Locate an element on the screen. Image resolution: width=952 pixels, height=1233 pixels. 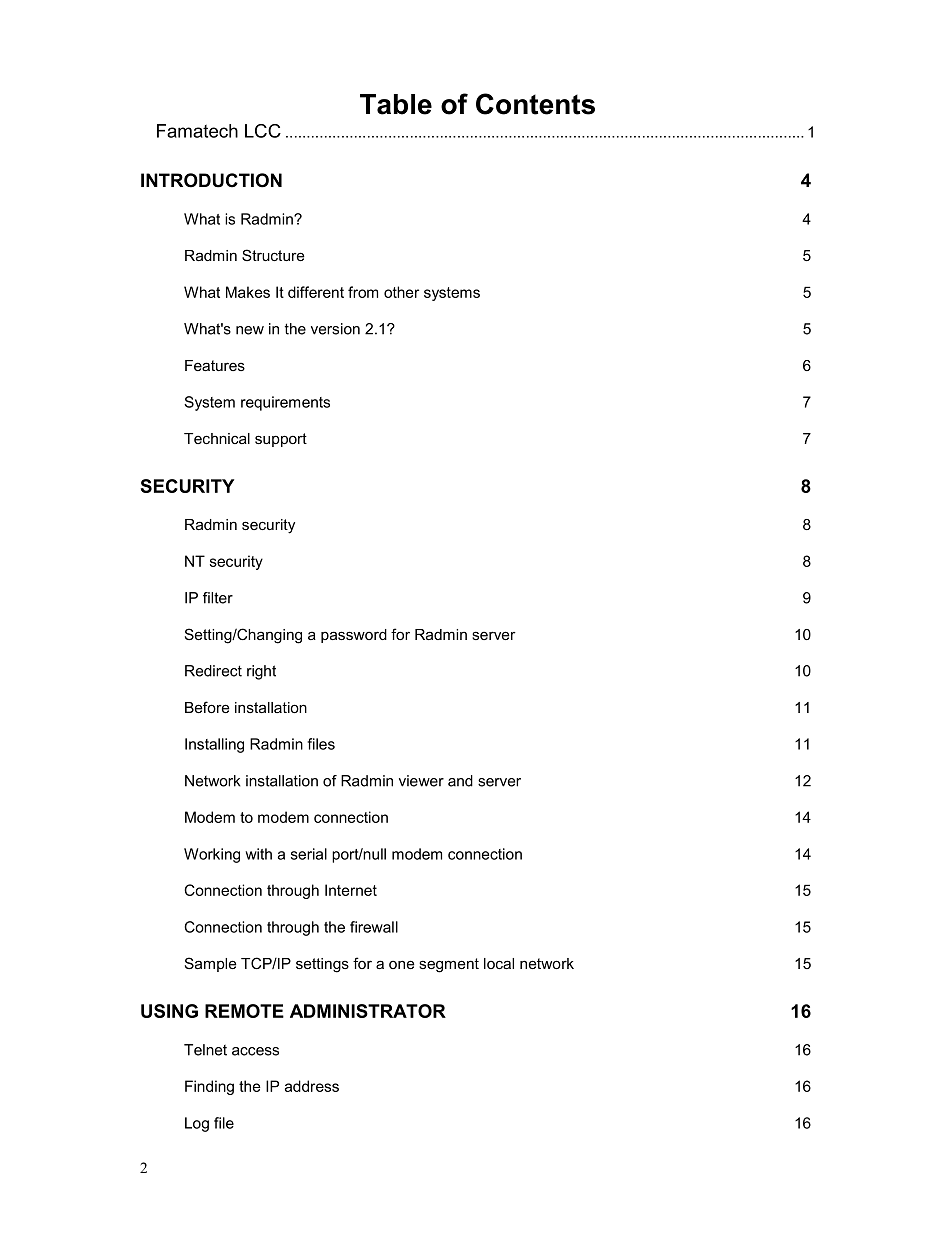
Finding is located at coordinates (209, 1087).
